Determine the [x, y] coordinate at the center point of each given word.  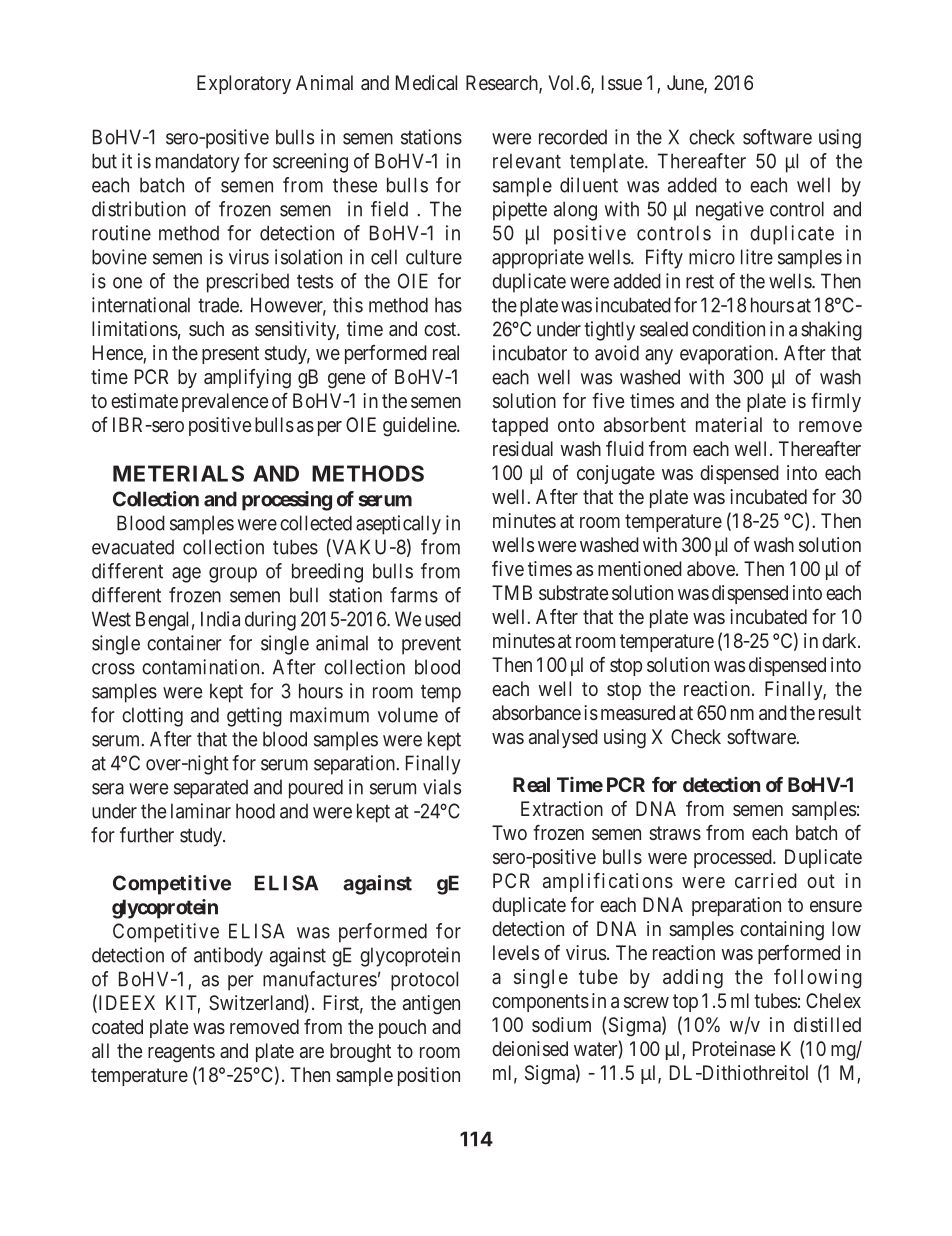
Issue [622, 82]
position [429, 1076]
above [711, 568]
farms [414, 595]
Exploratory [244, 84]
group [233, 575]
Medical [426, 82]
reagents [181, 1053]
